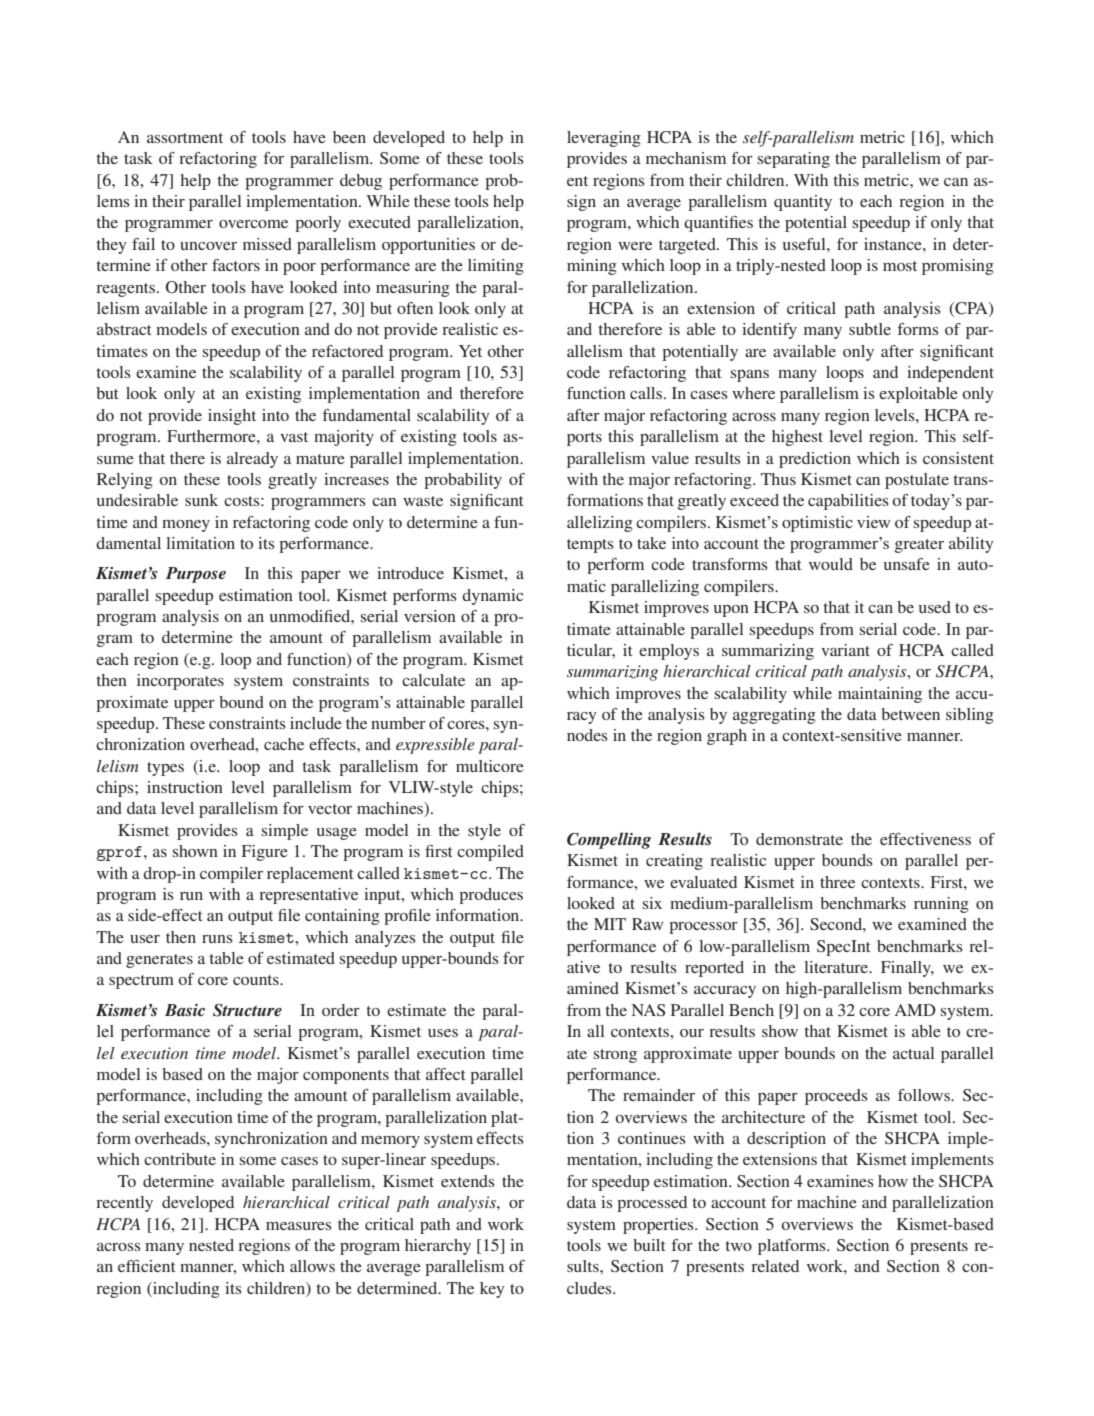 The height and width of the screenshot is (1416, 1094). I want to click on efficient, so click(146, 1266).
